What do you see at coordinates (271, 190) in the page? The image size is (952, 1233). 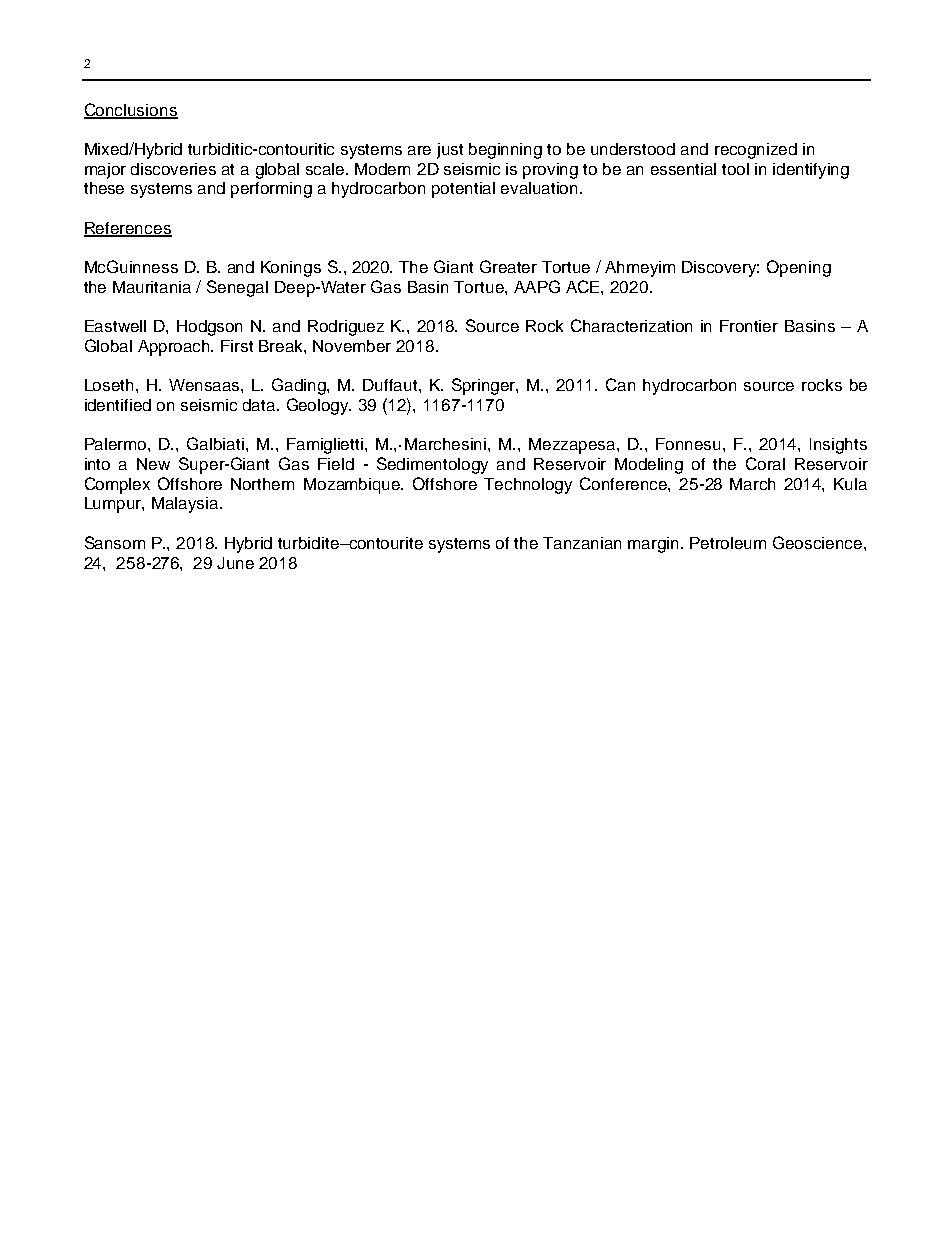 I see `performing` at bounding box center [271, 190].
